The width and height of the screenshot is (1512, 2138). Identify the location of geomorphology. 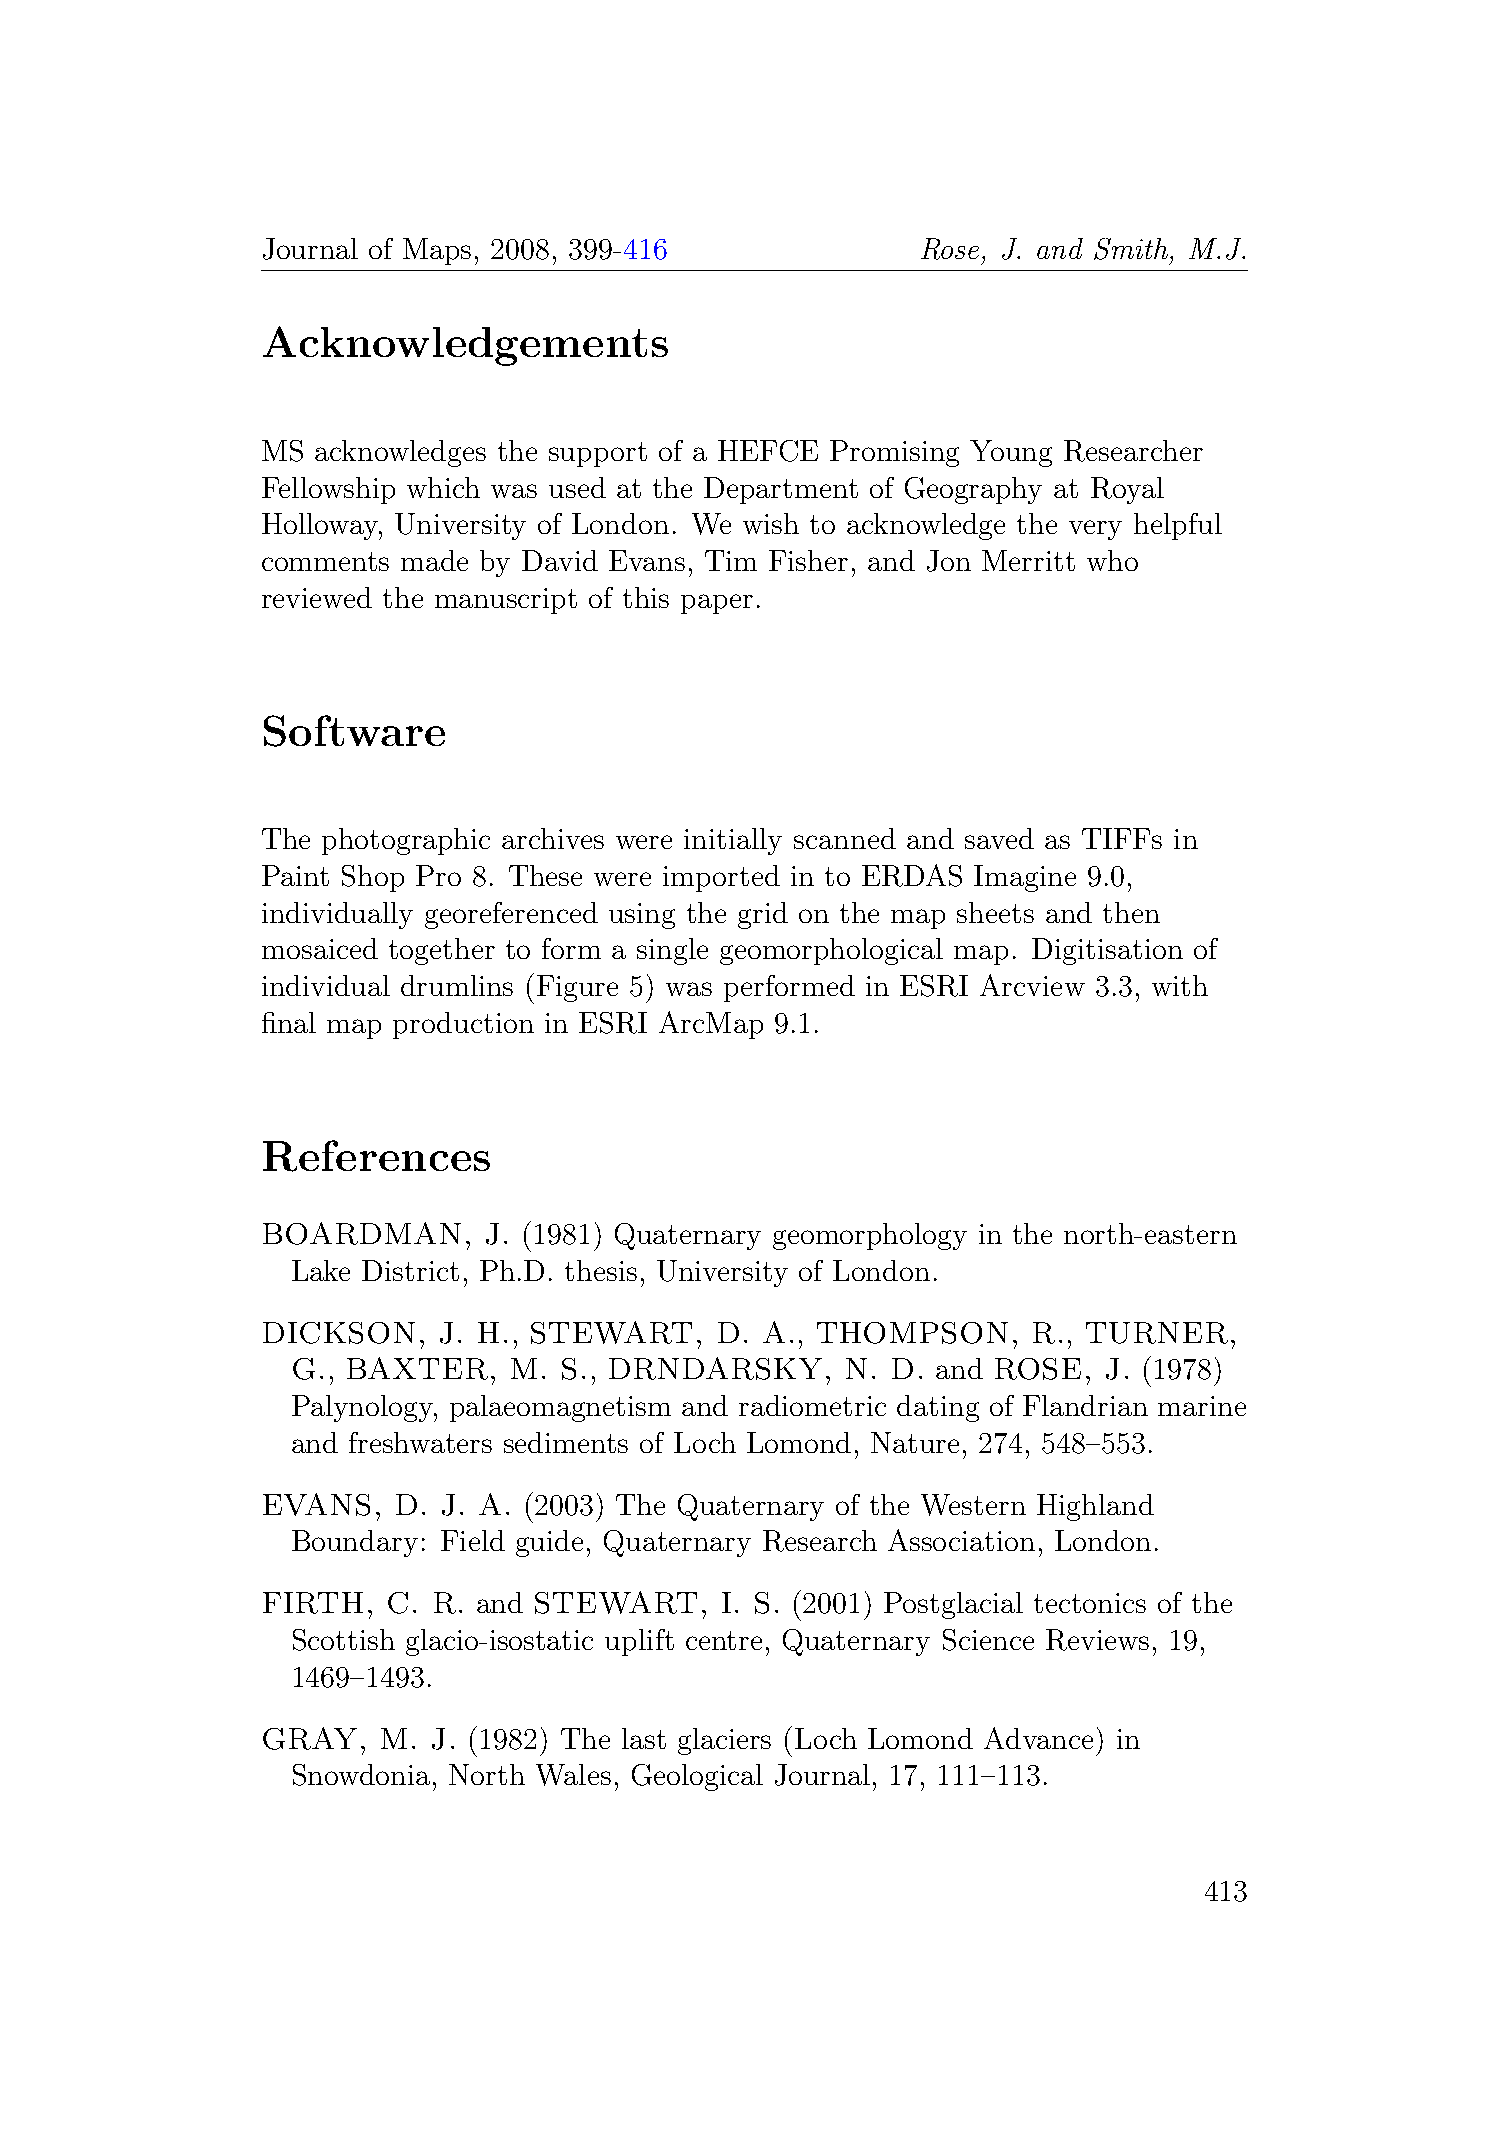
(870, 1236).
